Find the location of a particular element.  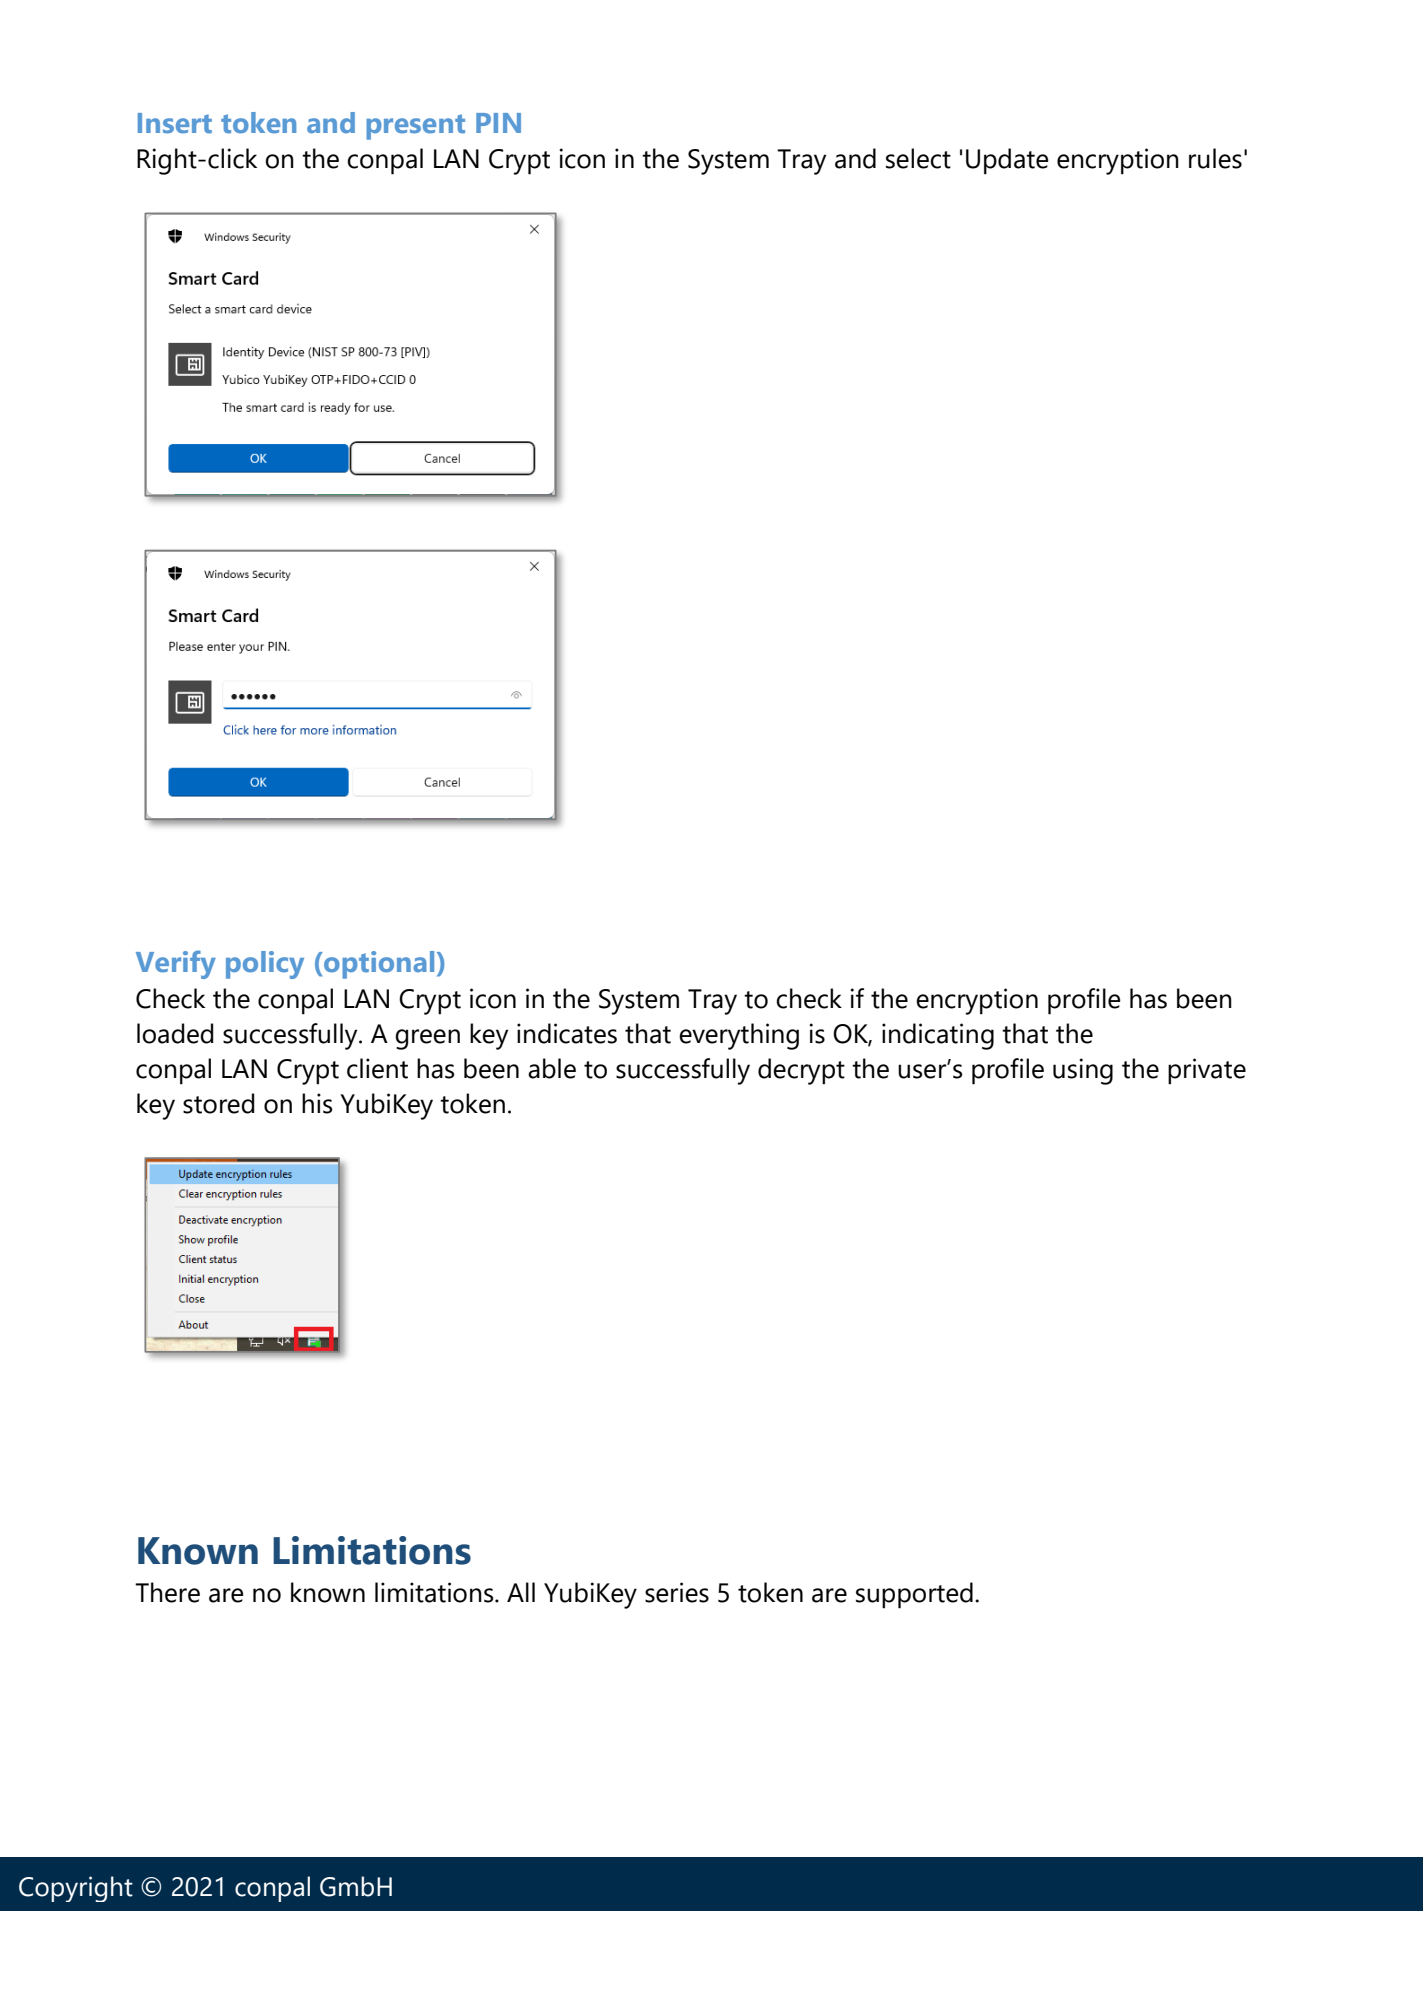

able is located at coordinates (552, 1068).
